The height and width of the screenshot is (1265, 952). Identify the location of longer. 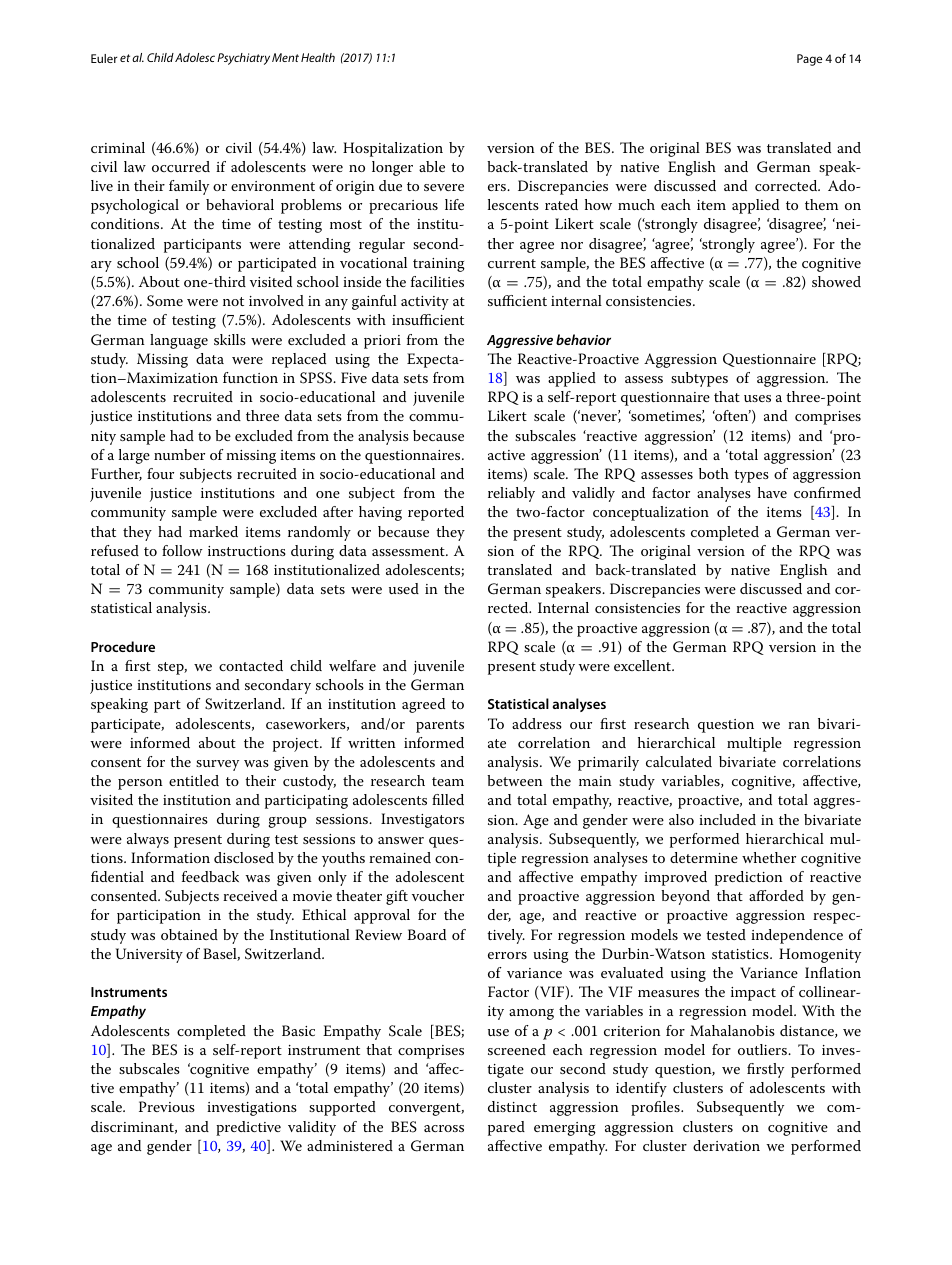
(392, 168).
